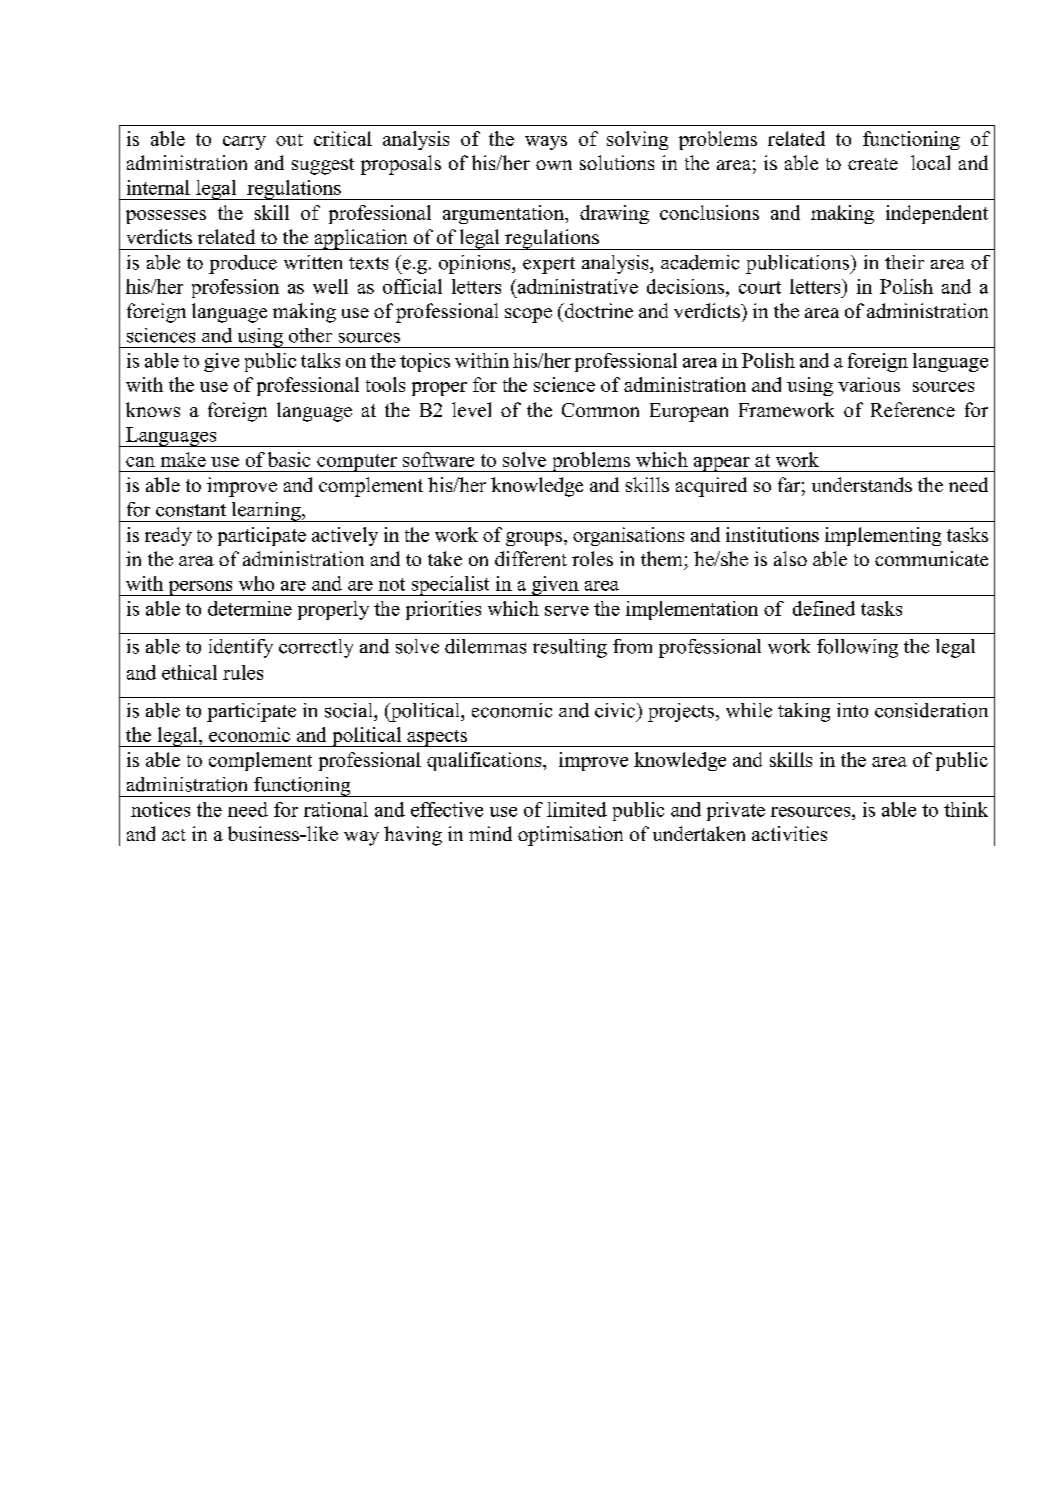 The height and width of the screenshot is (1486, 1051). Describe the element at coordinates (310, 335) in the screenshot. I see `other` at that location.
